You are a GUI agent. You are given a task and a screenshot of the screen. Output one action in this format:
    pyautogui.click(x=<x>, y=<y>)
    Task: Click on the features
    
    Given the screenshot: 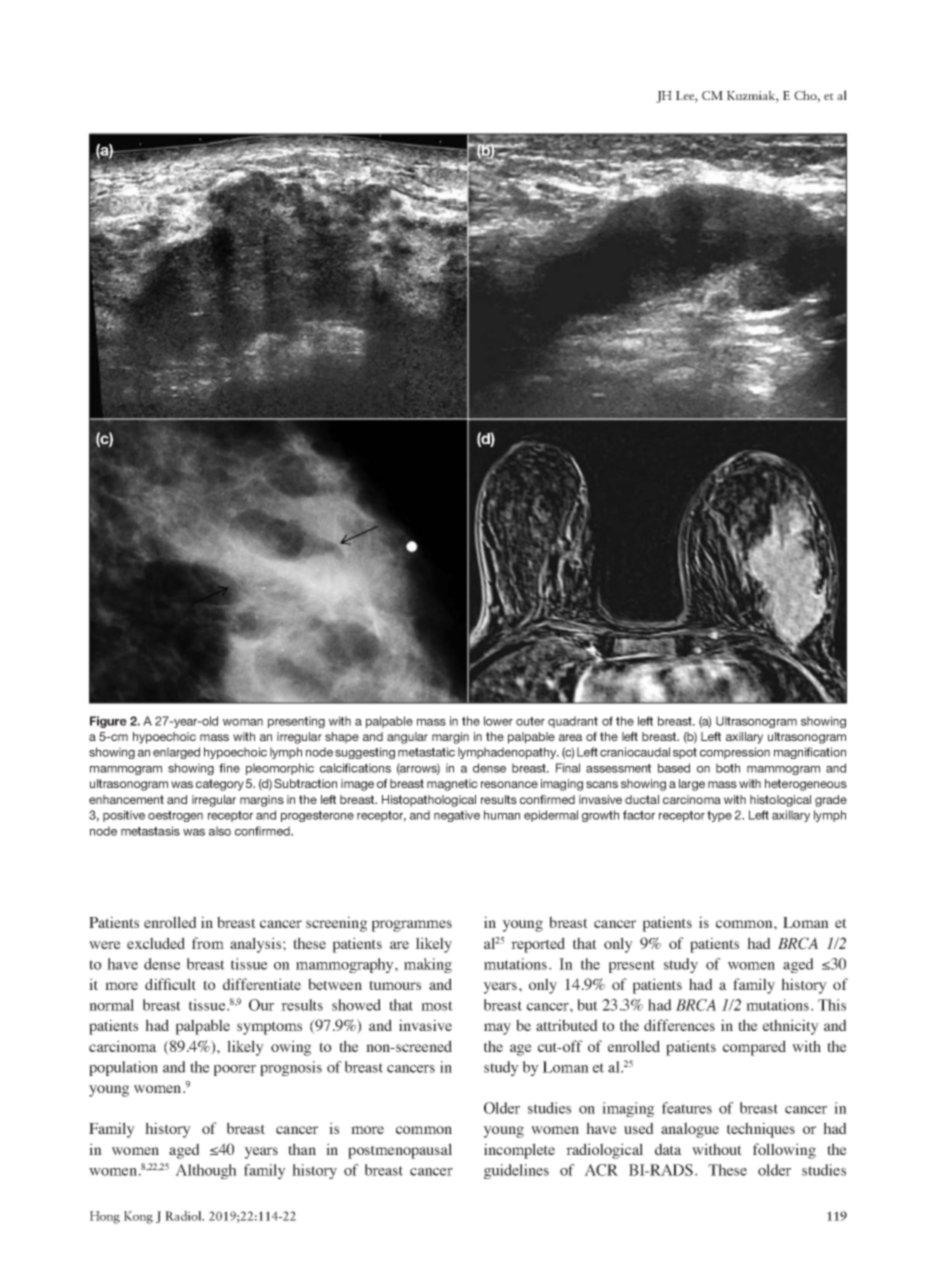 What is the action you would take?
    pyautogui.click(x=687, y=1108)
